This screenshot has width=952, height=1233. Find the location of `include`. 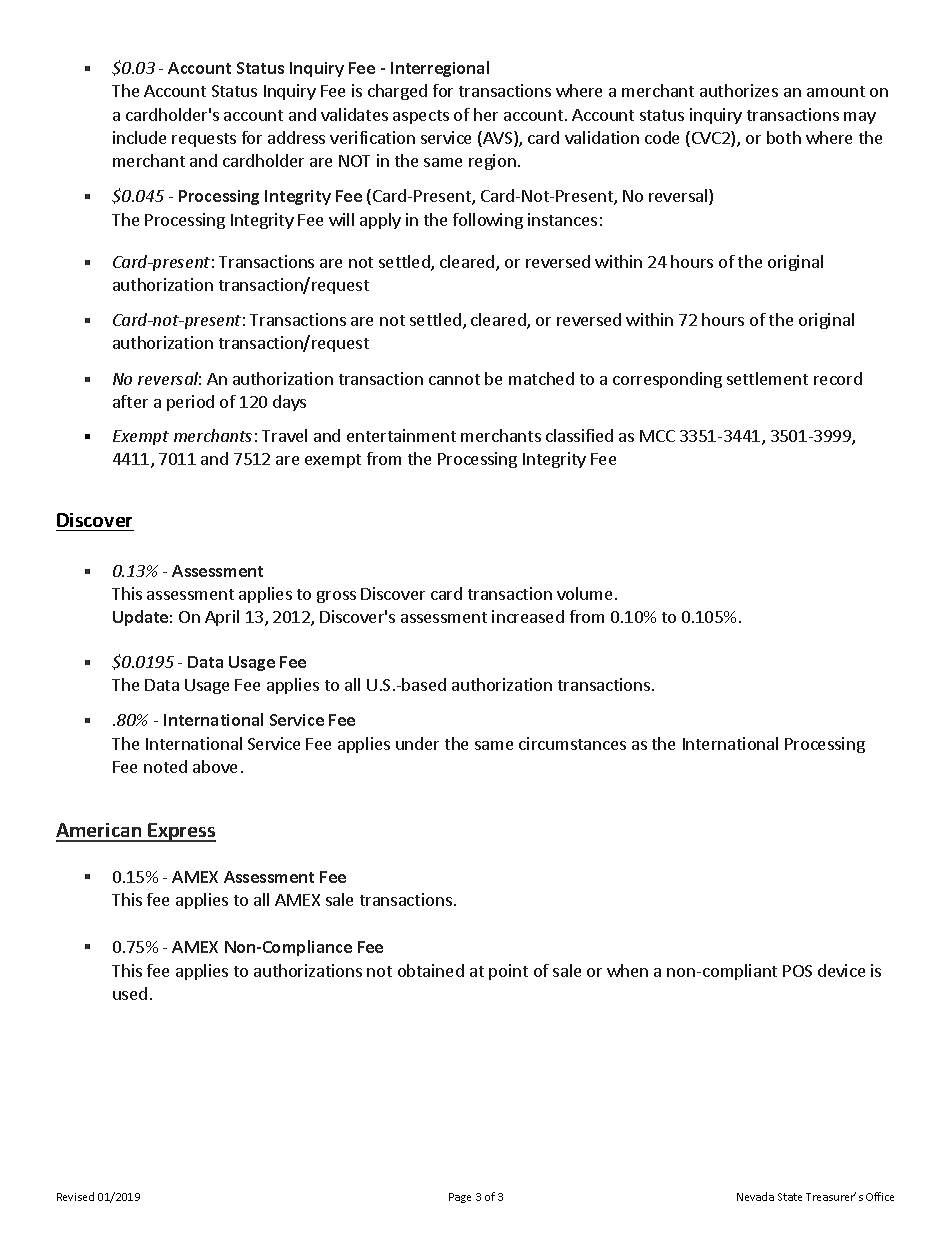

include is located at coordinates (139, 137).
